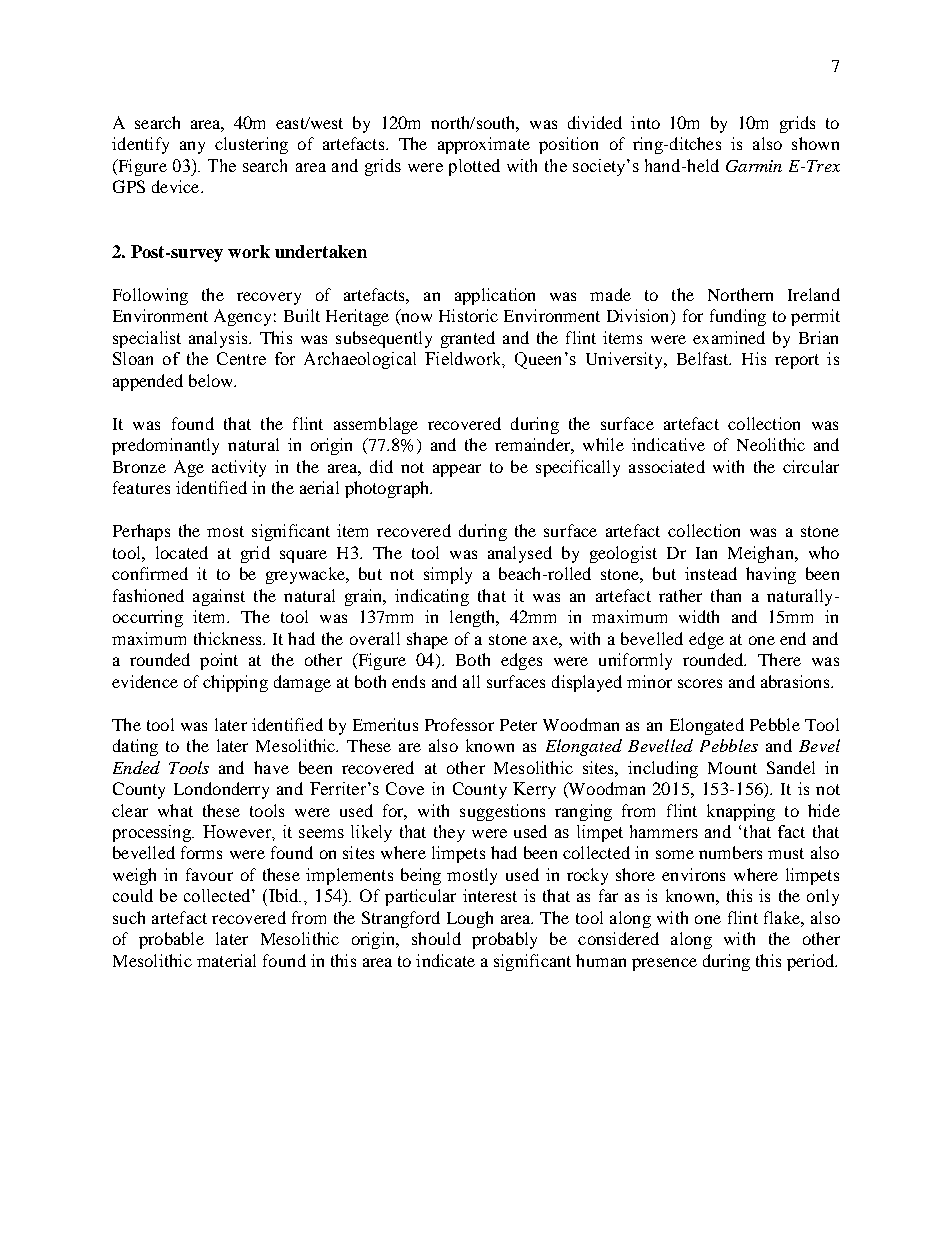 The width and height of the page is (952, 1233). What do you see at coordinates (732, 768) in the page?
I see `Mount` at bounding box center [732, 768].
